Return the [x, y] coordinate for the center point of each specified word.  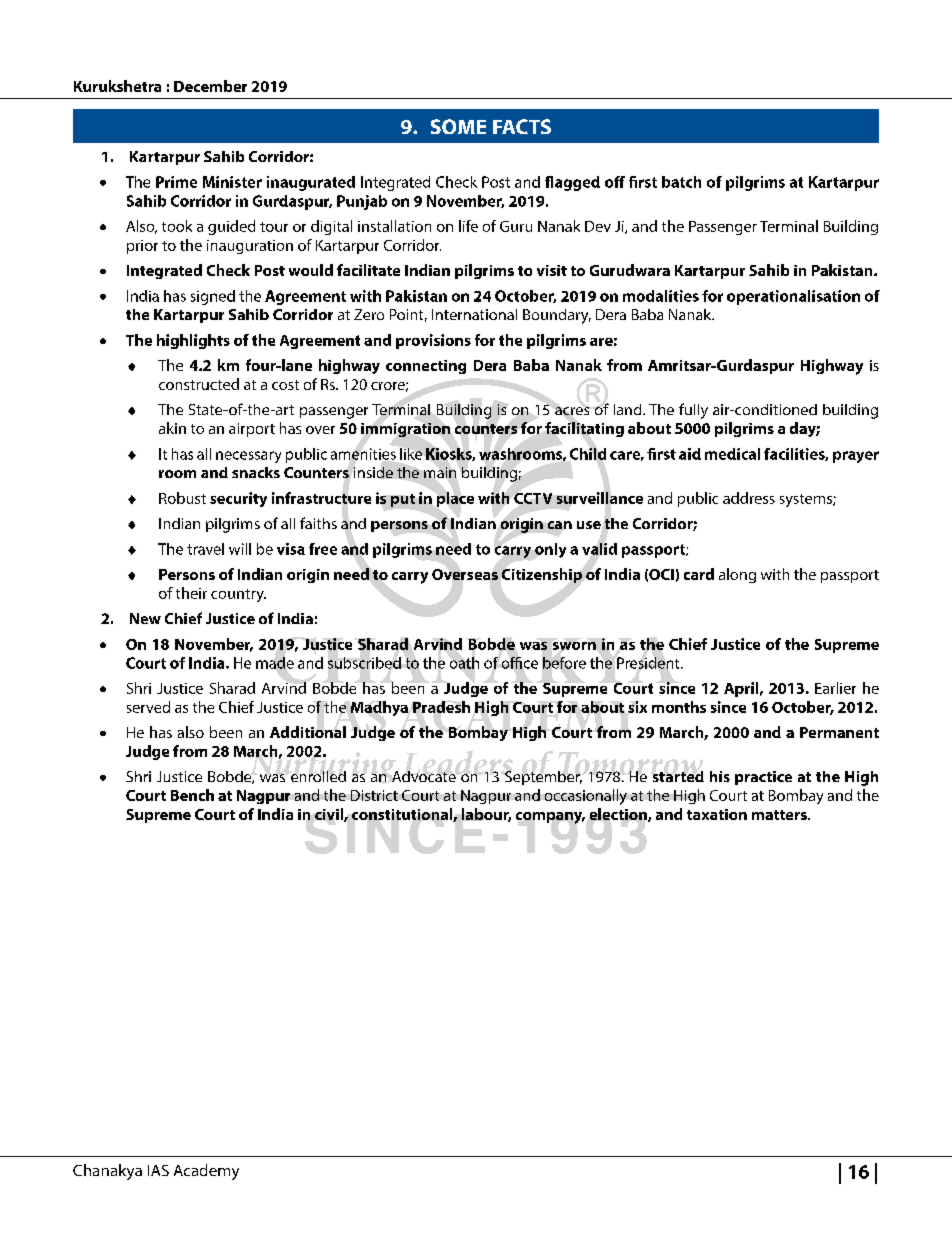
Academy [206, 1172]
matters [780, 815]
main [440, 472]
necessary [248, 457]
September [543, 778]
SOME [458, 126]
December [210, 86]
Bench [192, 795]
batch [681, 182]
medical [732, 454]
